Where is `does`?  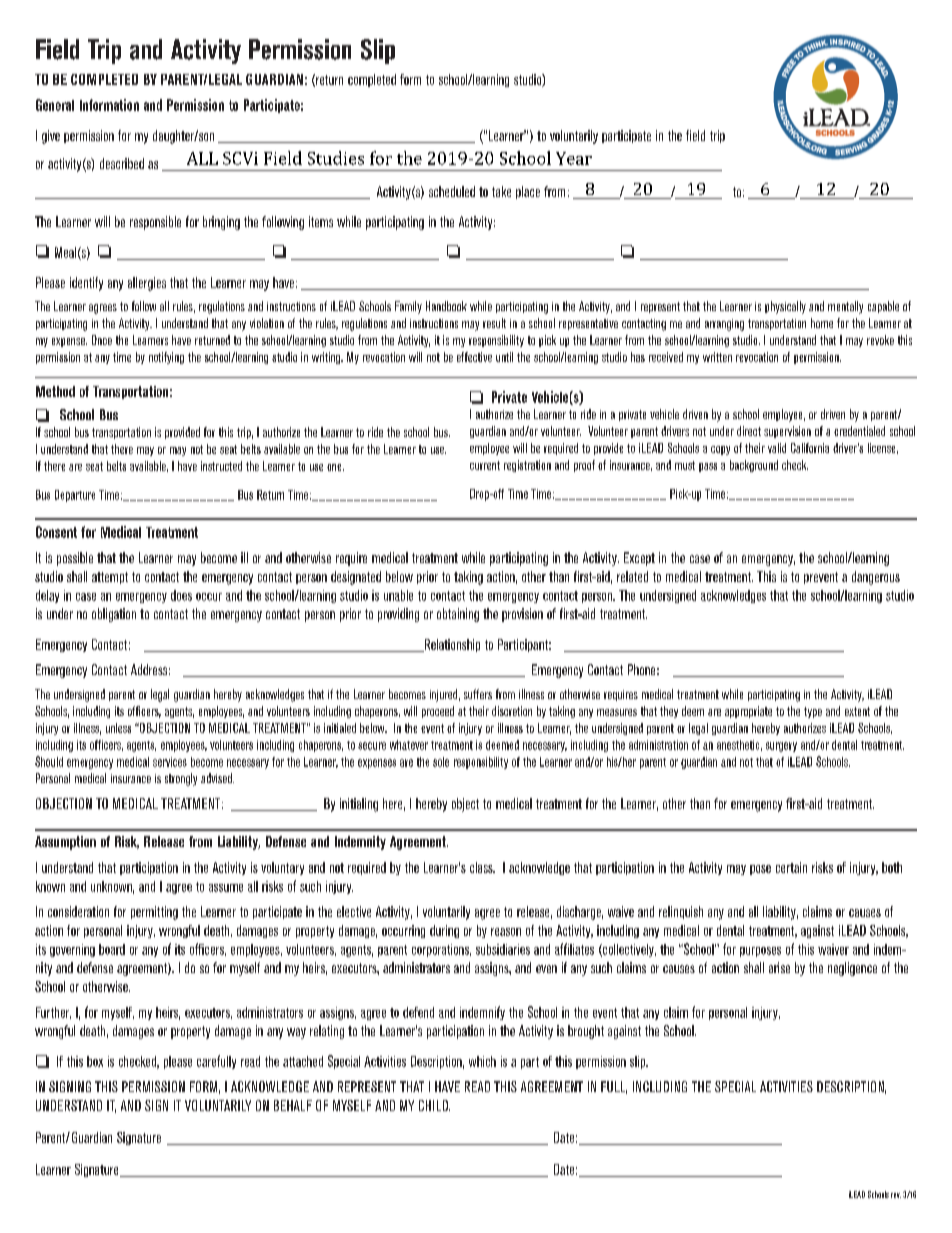 does is located at coordinates (181, 595).
